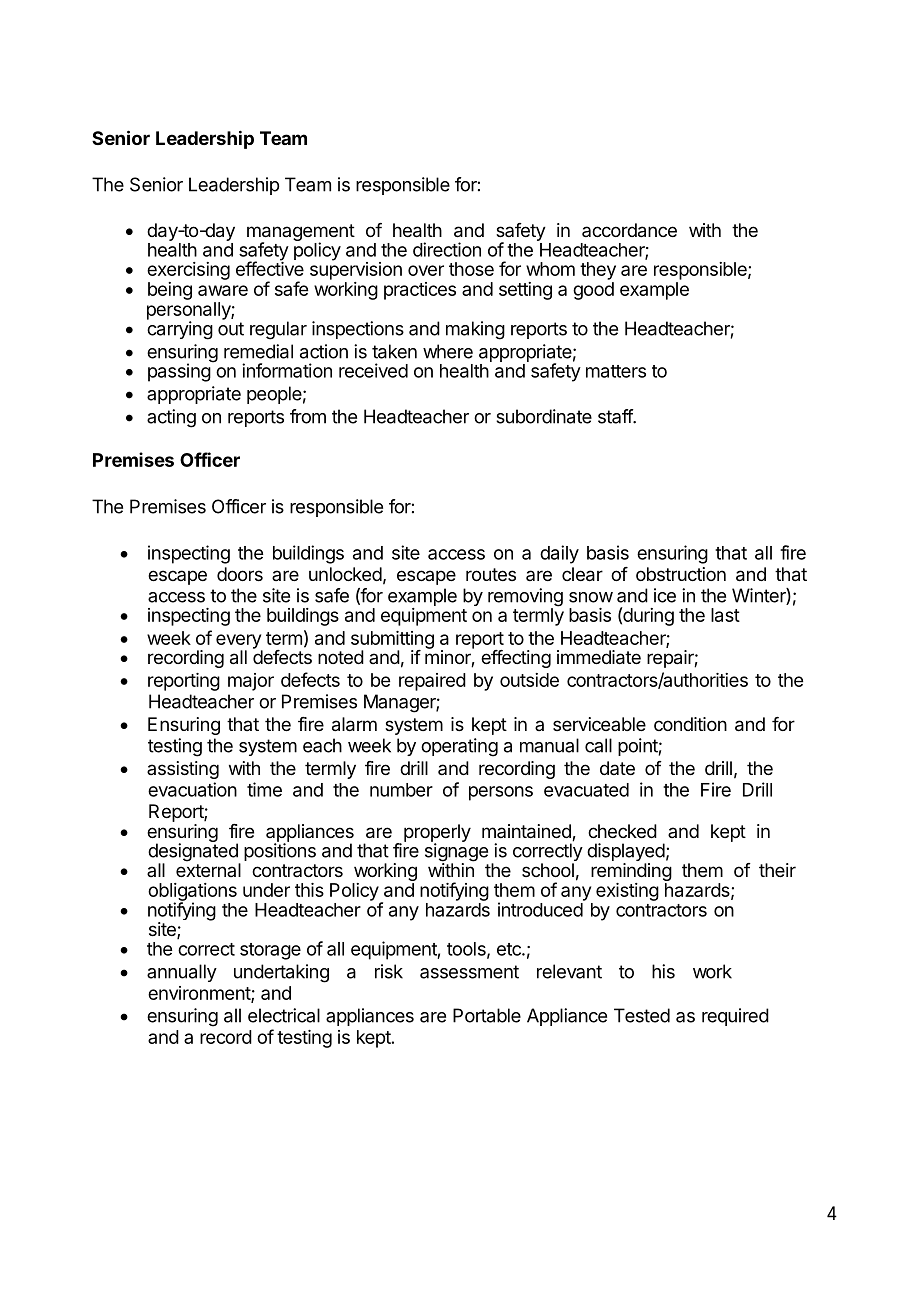 The height and width of the screenshot is (1307, 924). Describe the element at coordinates (735, 1017) in the screenshot. I see `required` at that location.
